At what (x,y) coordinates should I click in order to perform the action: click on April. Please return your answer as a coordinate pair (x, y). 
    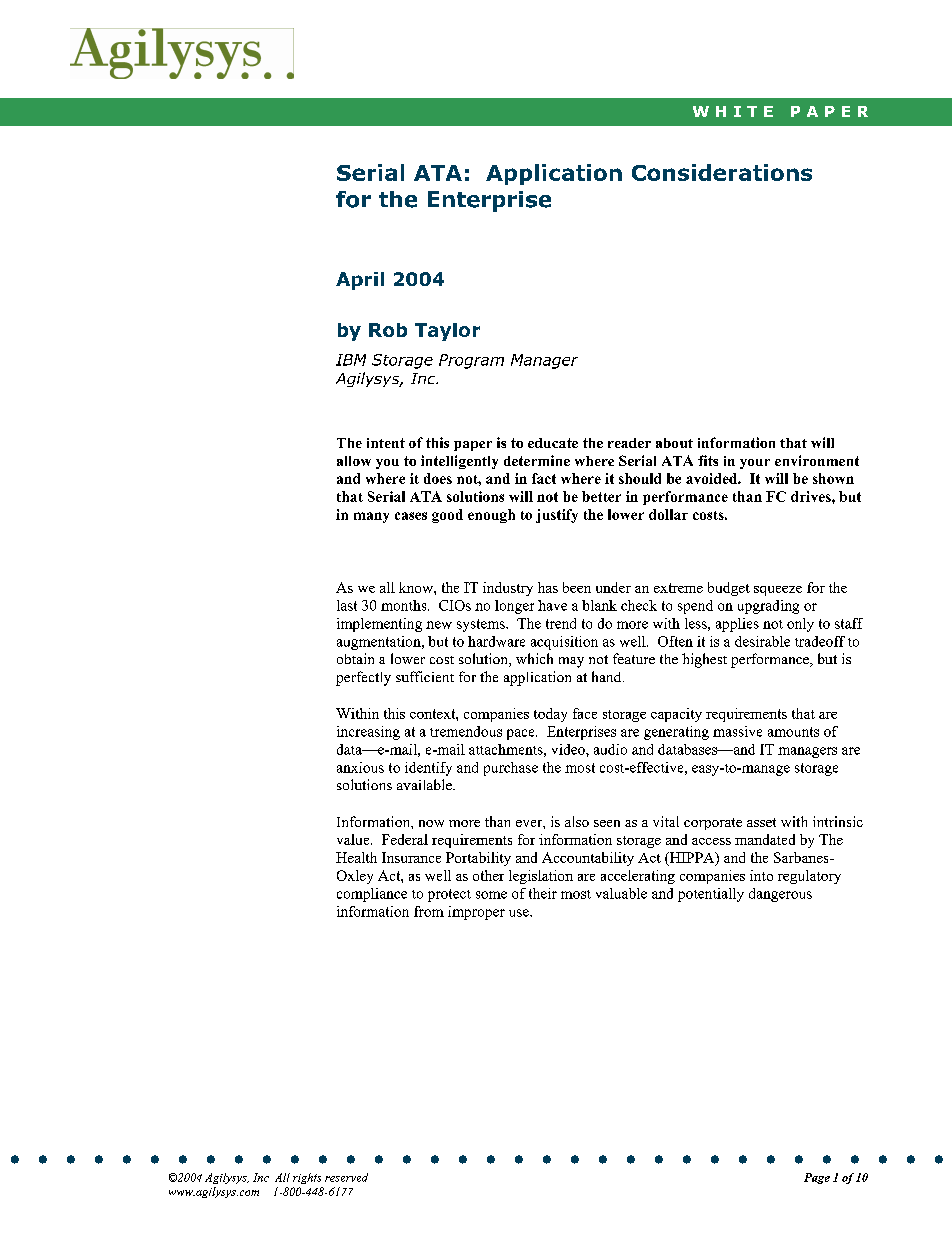
    Looking at the image, I should click on (360, 281).
